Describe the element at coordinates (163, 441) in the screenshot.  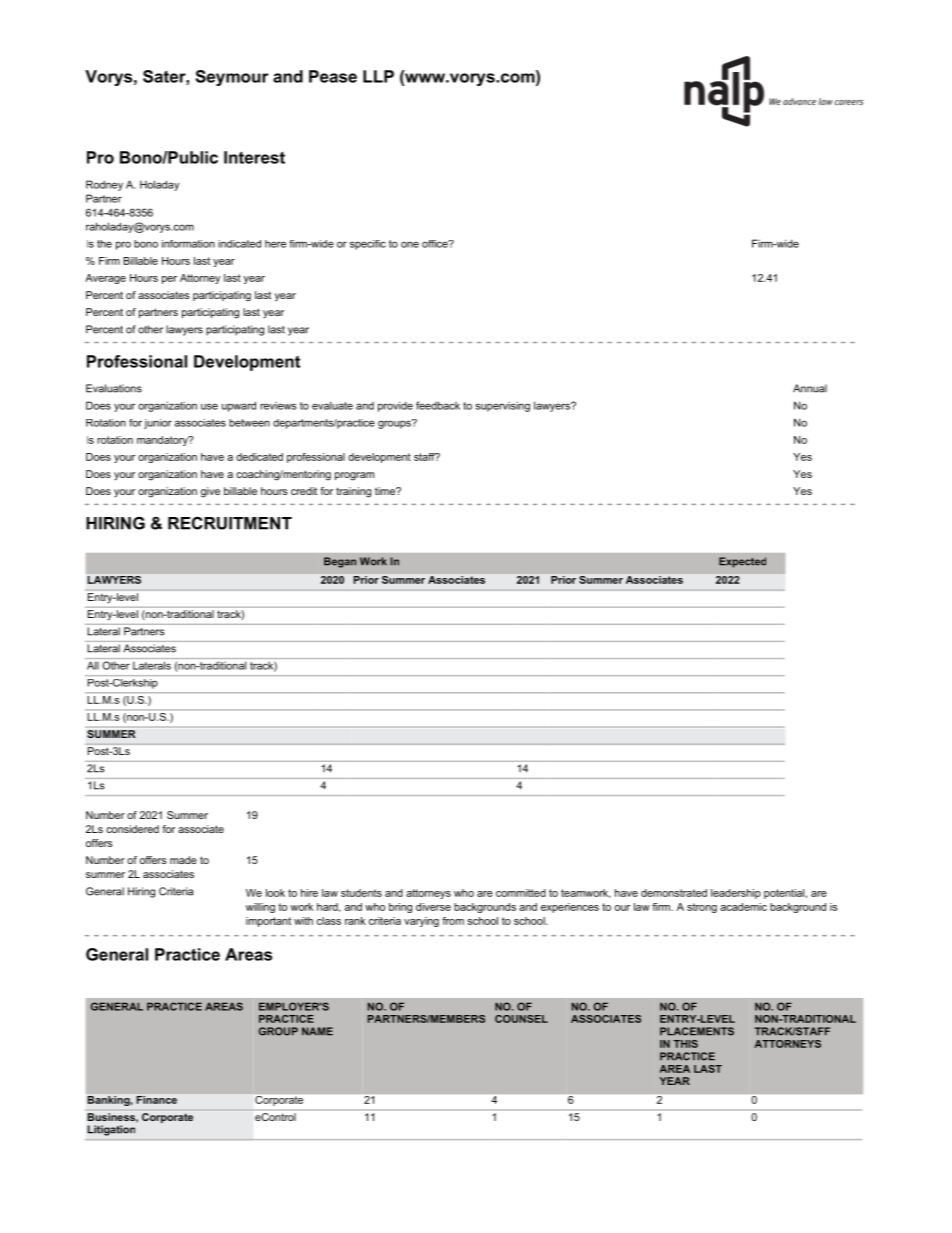
I see `mandatory` at that location.
